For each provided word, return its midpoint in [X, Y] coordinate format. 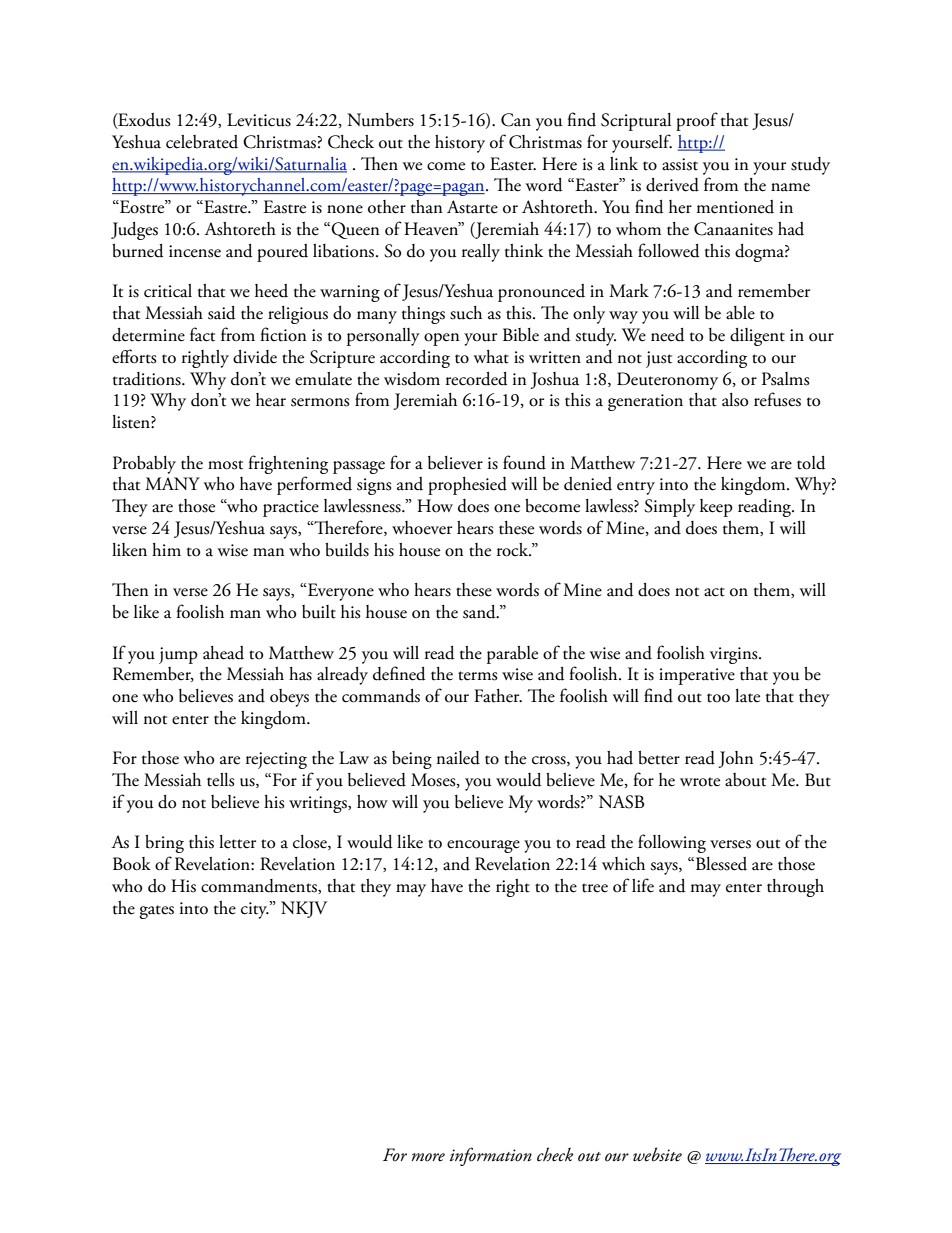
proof [697, 121]
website [657, 1154]
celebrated [202, 142]
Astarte [472, 207]
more [428, 1157]
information [491, 1156]
